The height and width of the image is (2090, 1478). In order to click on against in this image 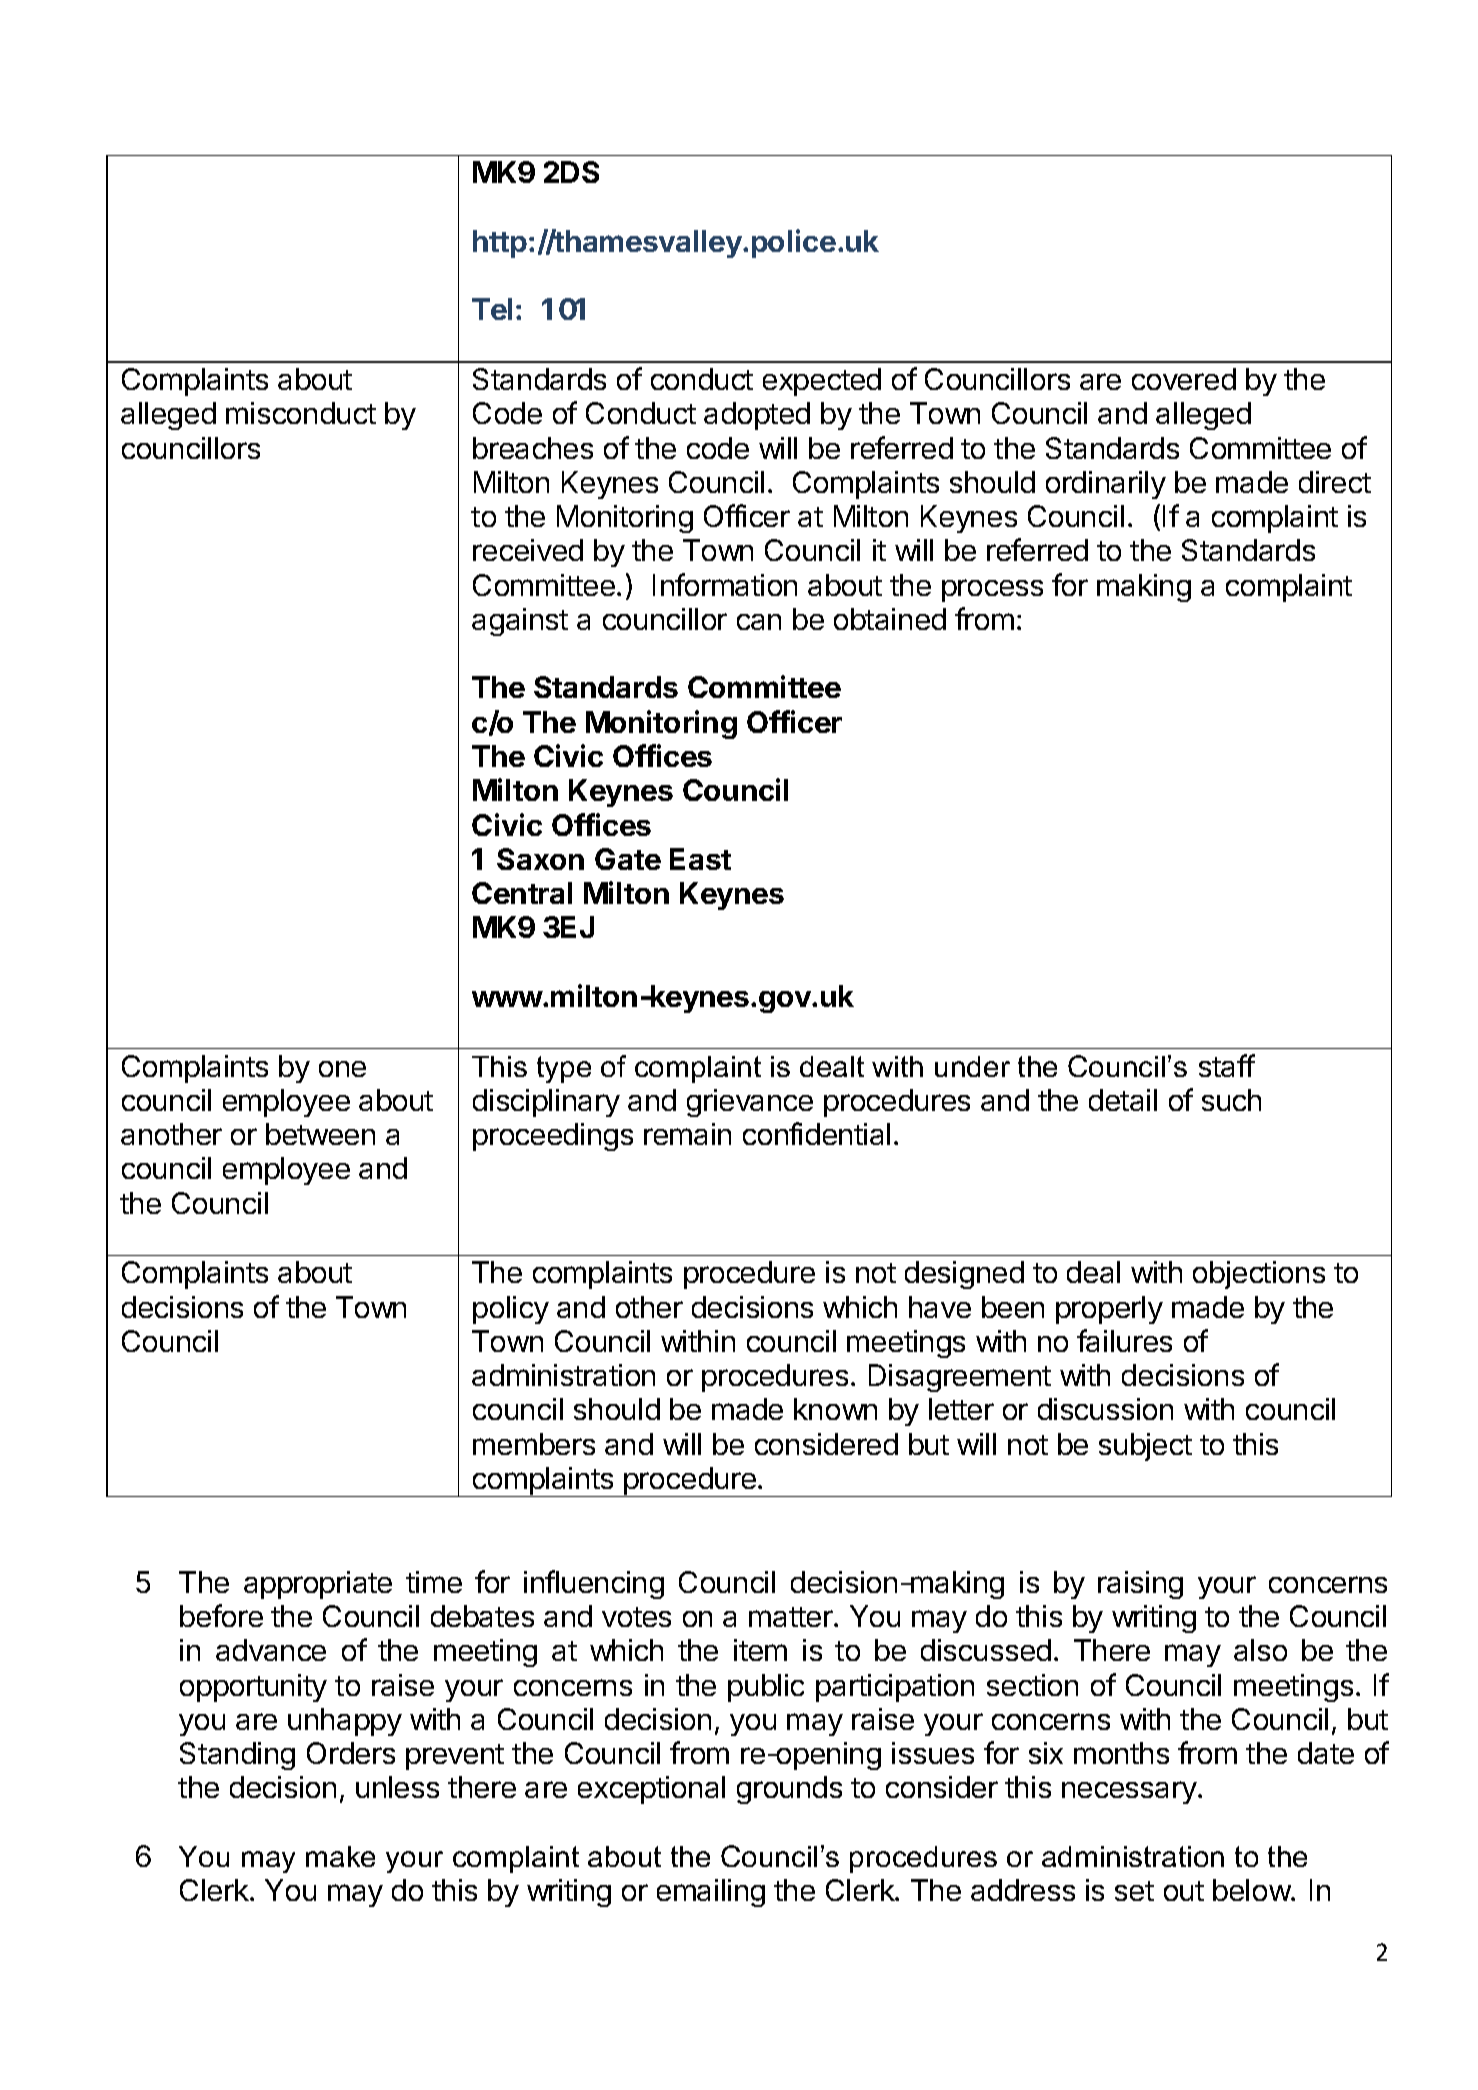, I will do `click(520, 622)`.
